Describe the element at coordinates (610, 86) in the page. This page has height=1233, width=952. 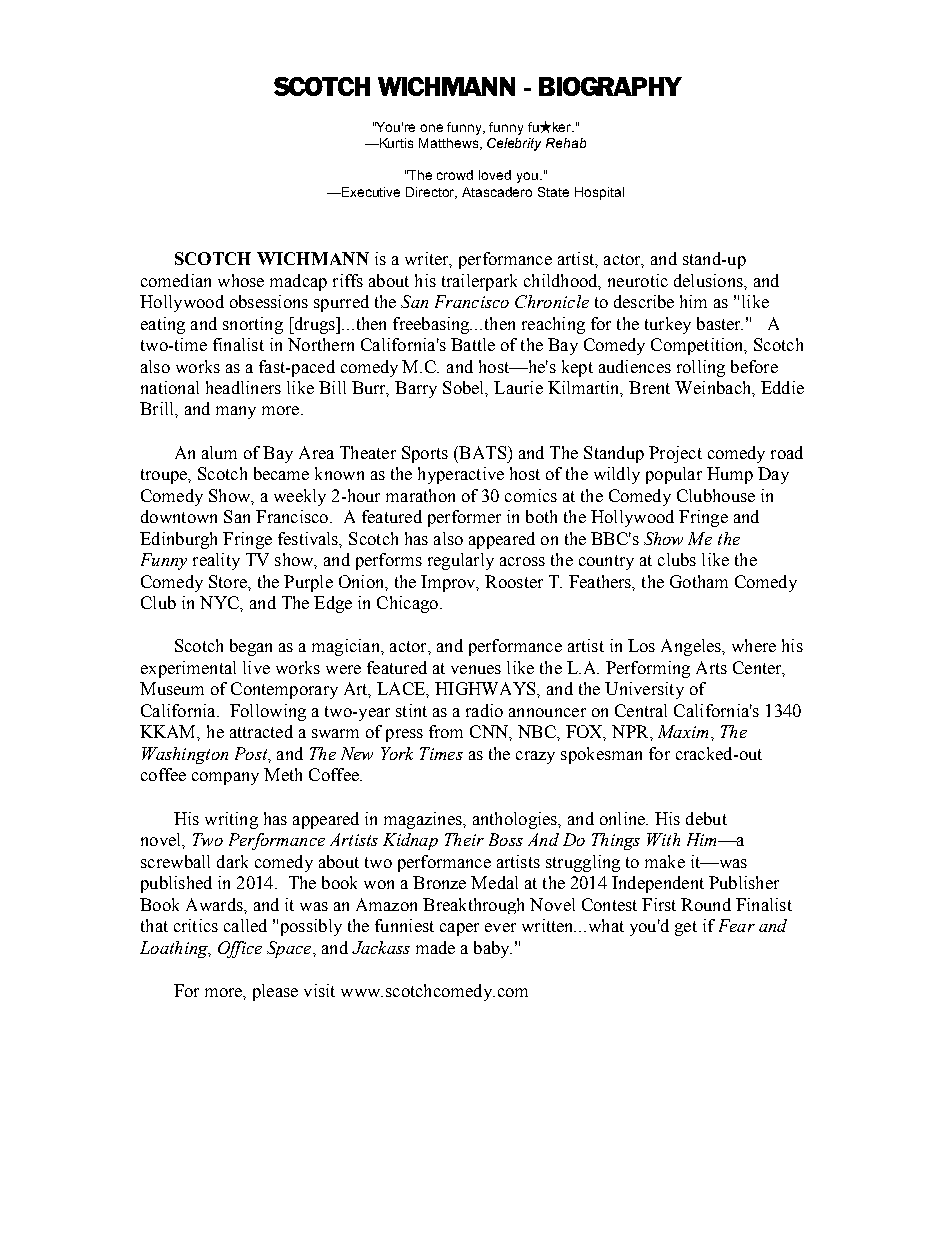
I see `BIOGRAPHY` at that location.
